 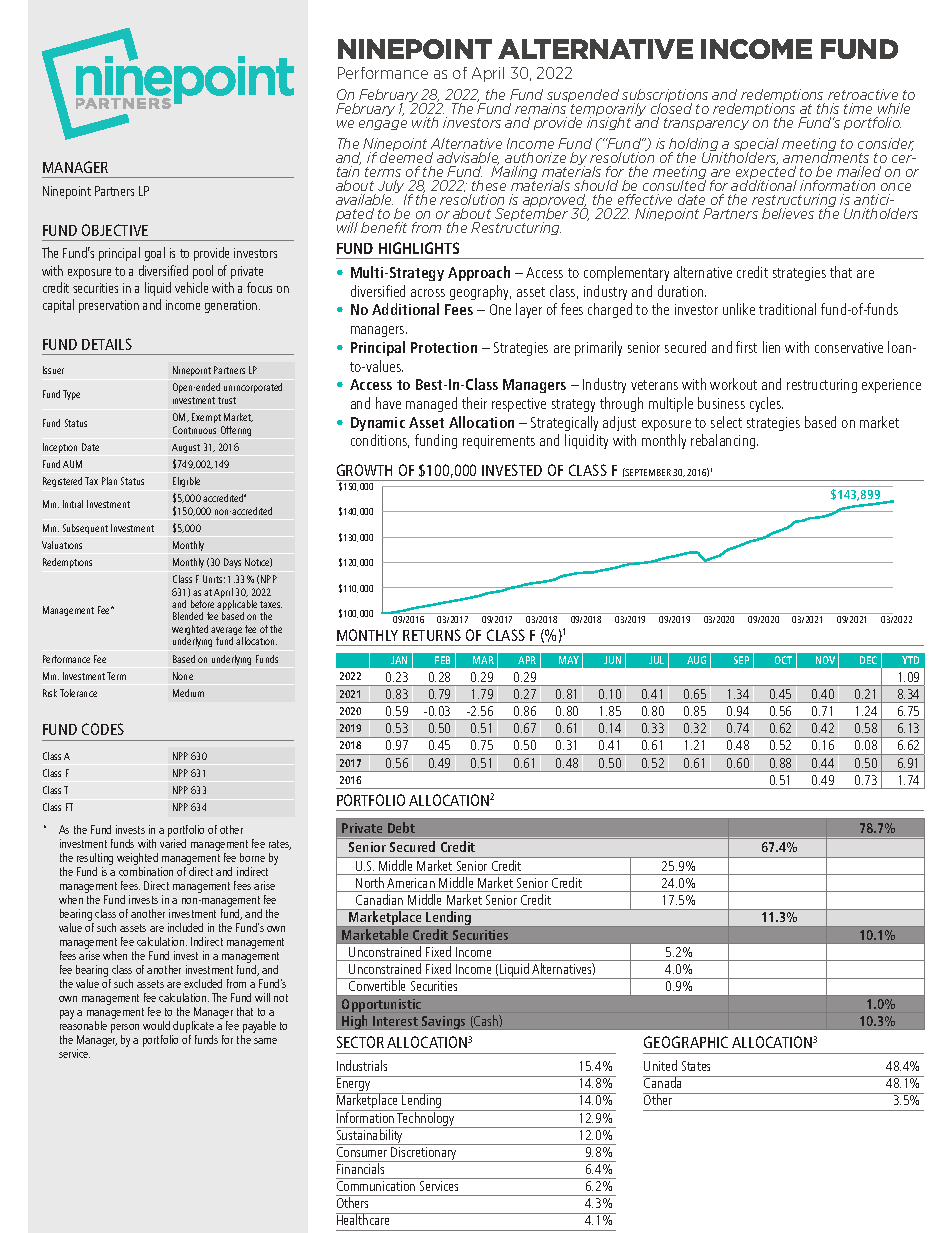 I want to click on varied, so click(x=173, y=843).
